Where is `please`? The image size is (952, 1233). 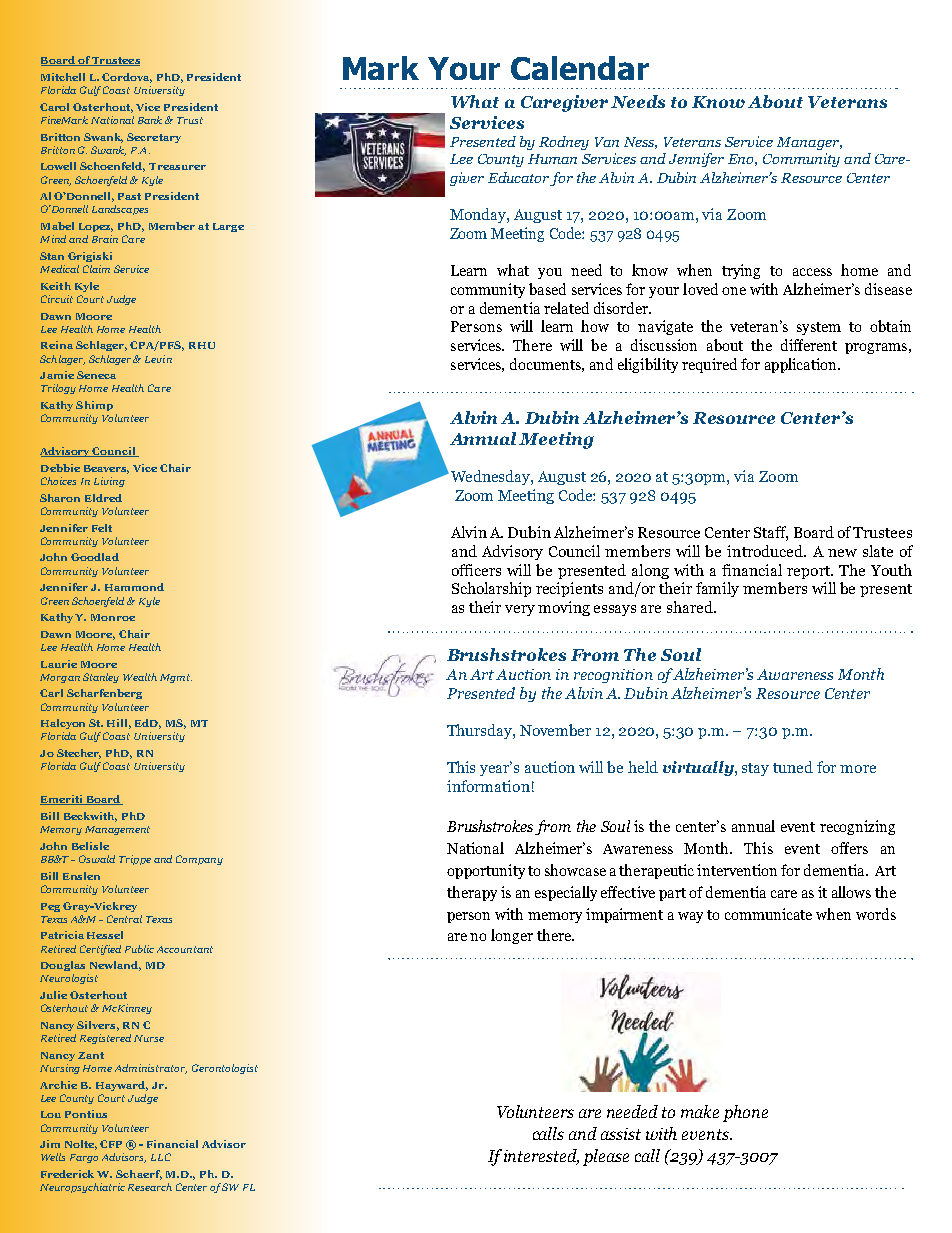
please is located at coordinates (606, 1157).
